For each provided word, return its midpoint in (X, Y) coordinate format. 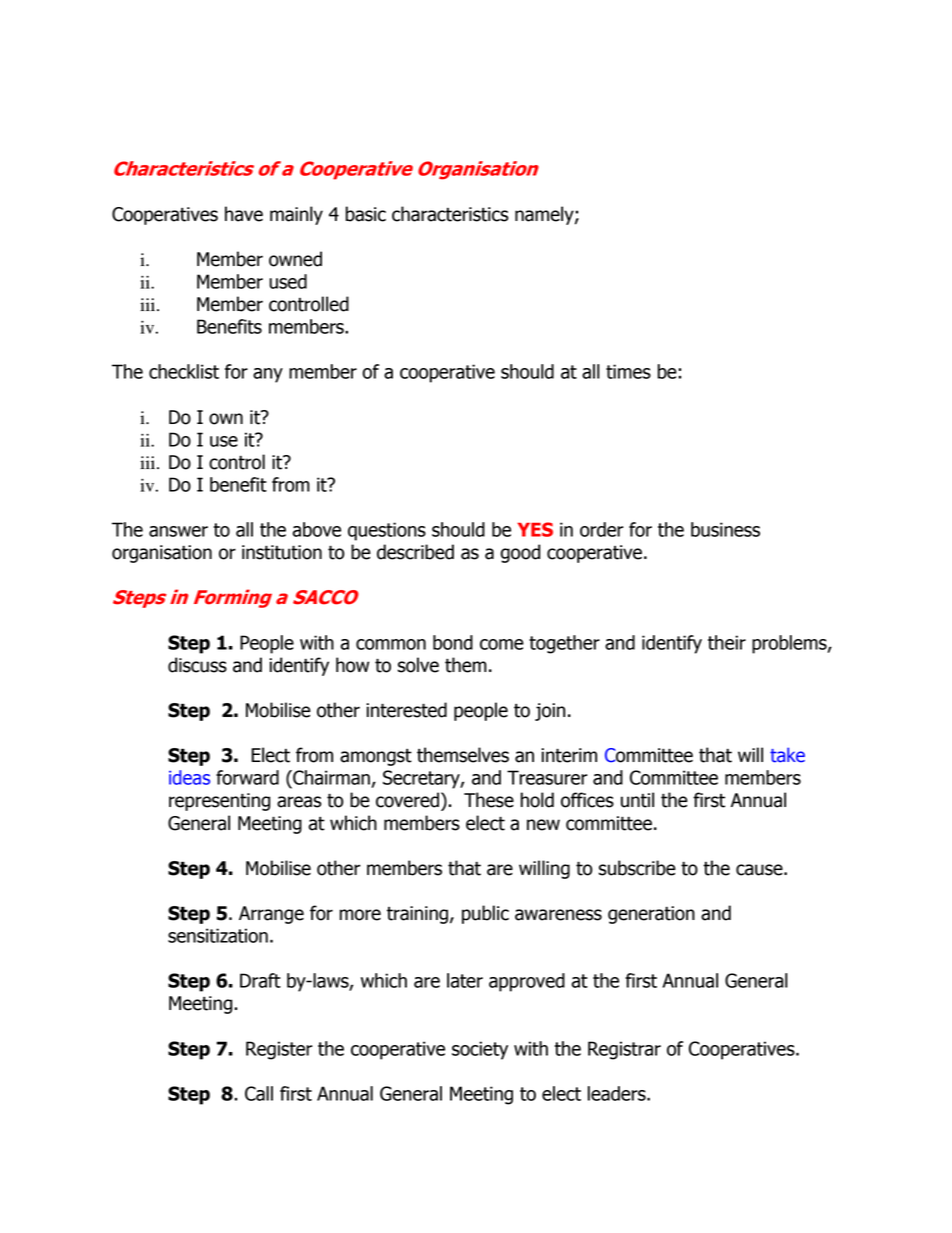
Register (279, 1050)
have (244, 214)
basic (366, 214)
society (480, 1050)
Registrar (624, 1050)
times (628, 371)
